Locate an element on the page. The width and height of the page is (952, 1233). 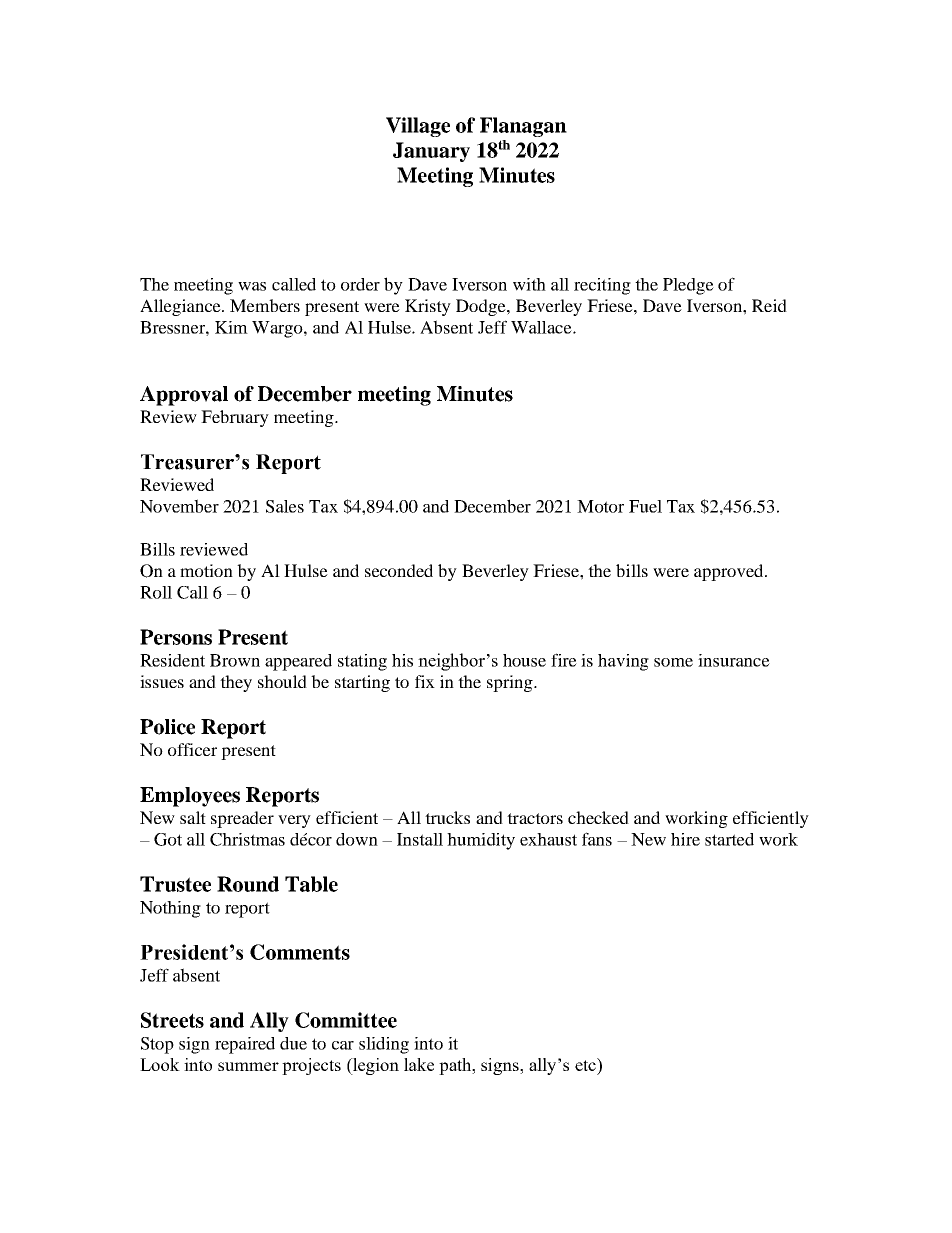
repaired is located at coordinates (245, 1045).
